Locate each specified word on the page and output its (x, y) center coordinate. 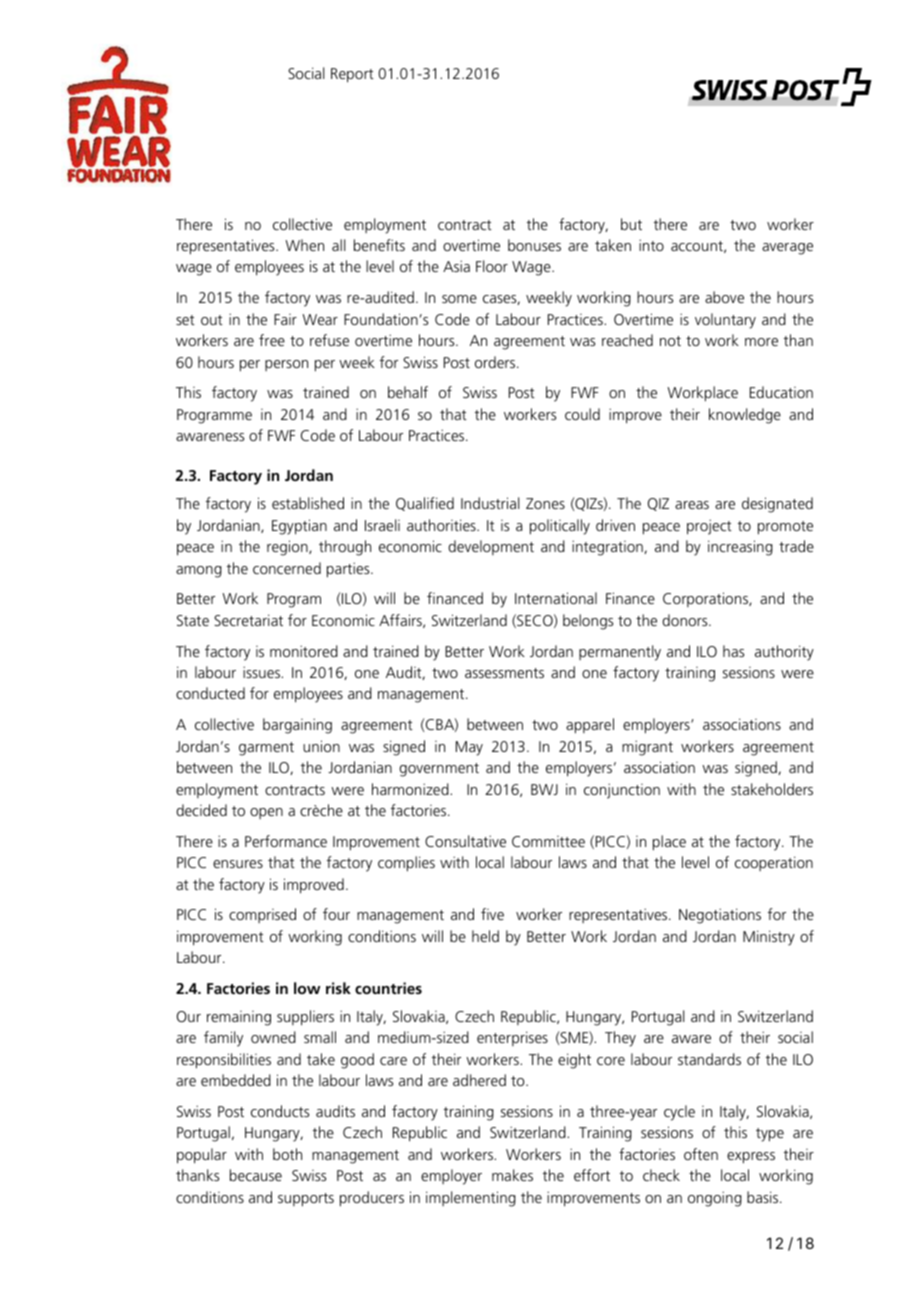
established (308, 503)
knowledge (745, 416)
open (266, 813)
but (631, 224)
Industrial (490, 503)
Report (352, 75)
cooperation (774, 863)
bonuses (534, 245)
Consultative (465, 841)
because (256, 1175)
